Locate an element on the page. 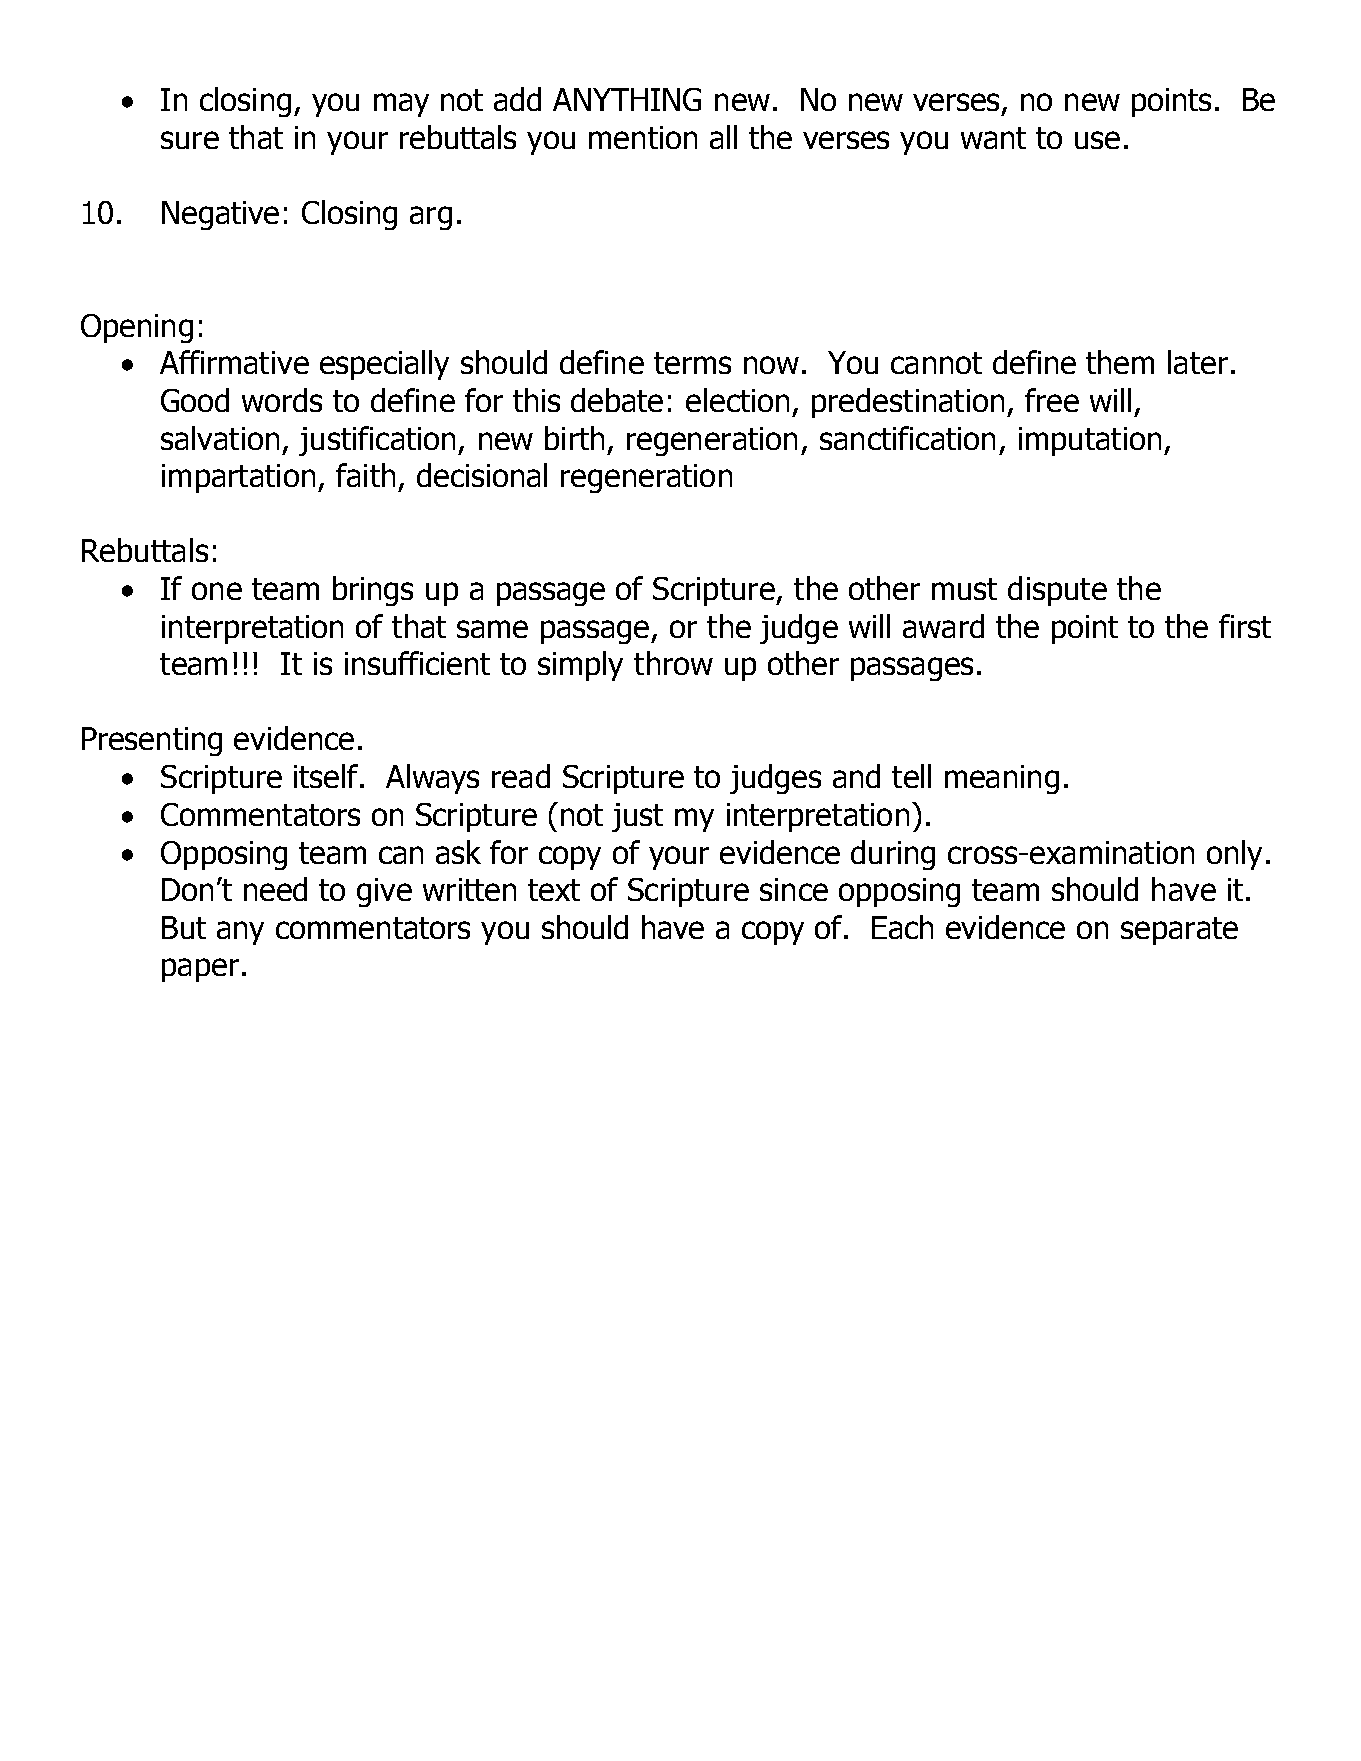 The width and height of the page is (1361, 1761). dispute is located at coordinates (1057, 591).
